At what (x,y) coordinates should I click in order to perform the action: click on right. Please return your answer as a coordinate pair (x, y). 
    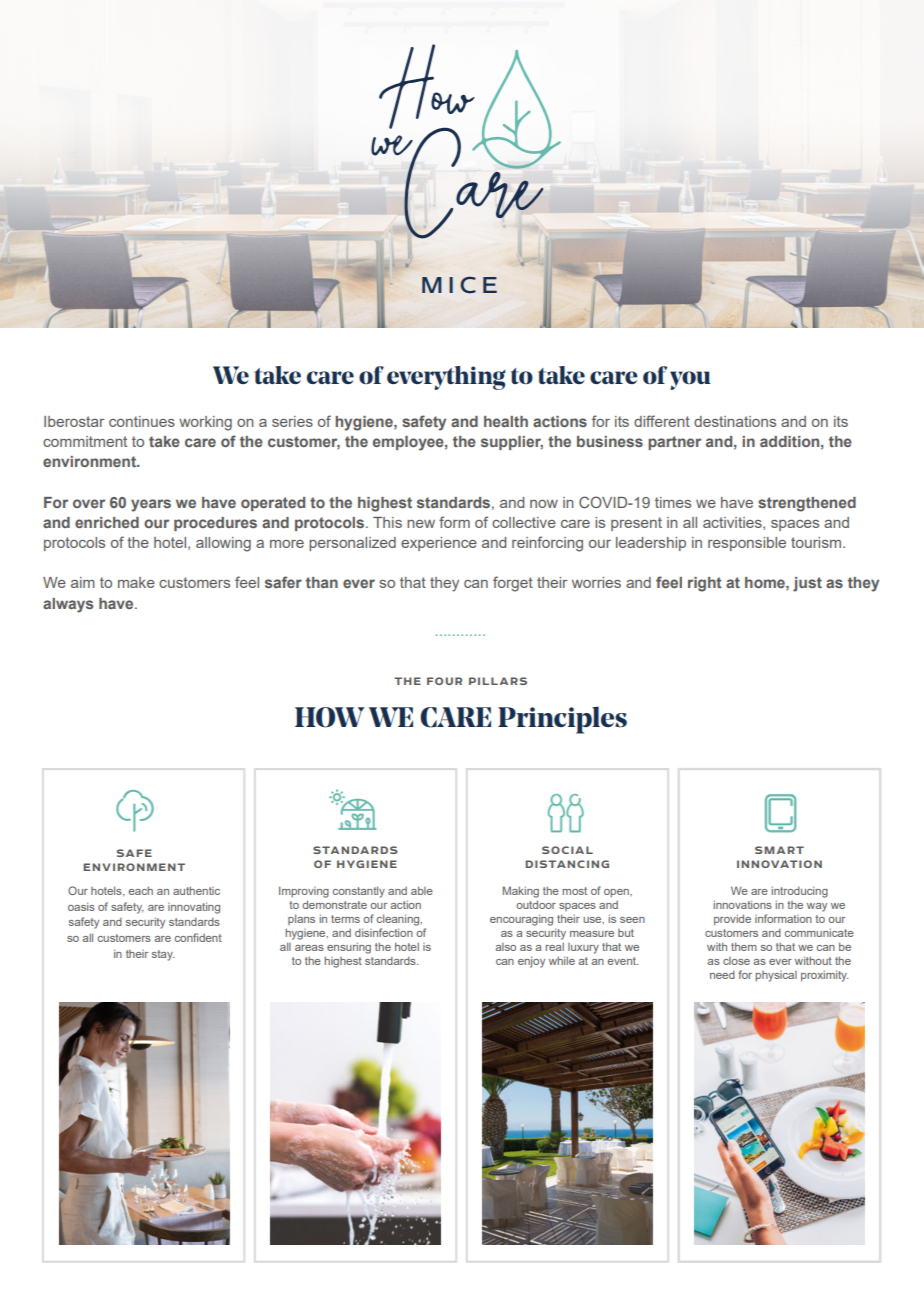
    Looking at the image, I should click on (705, 584).
